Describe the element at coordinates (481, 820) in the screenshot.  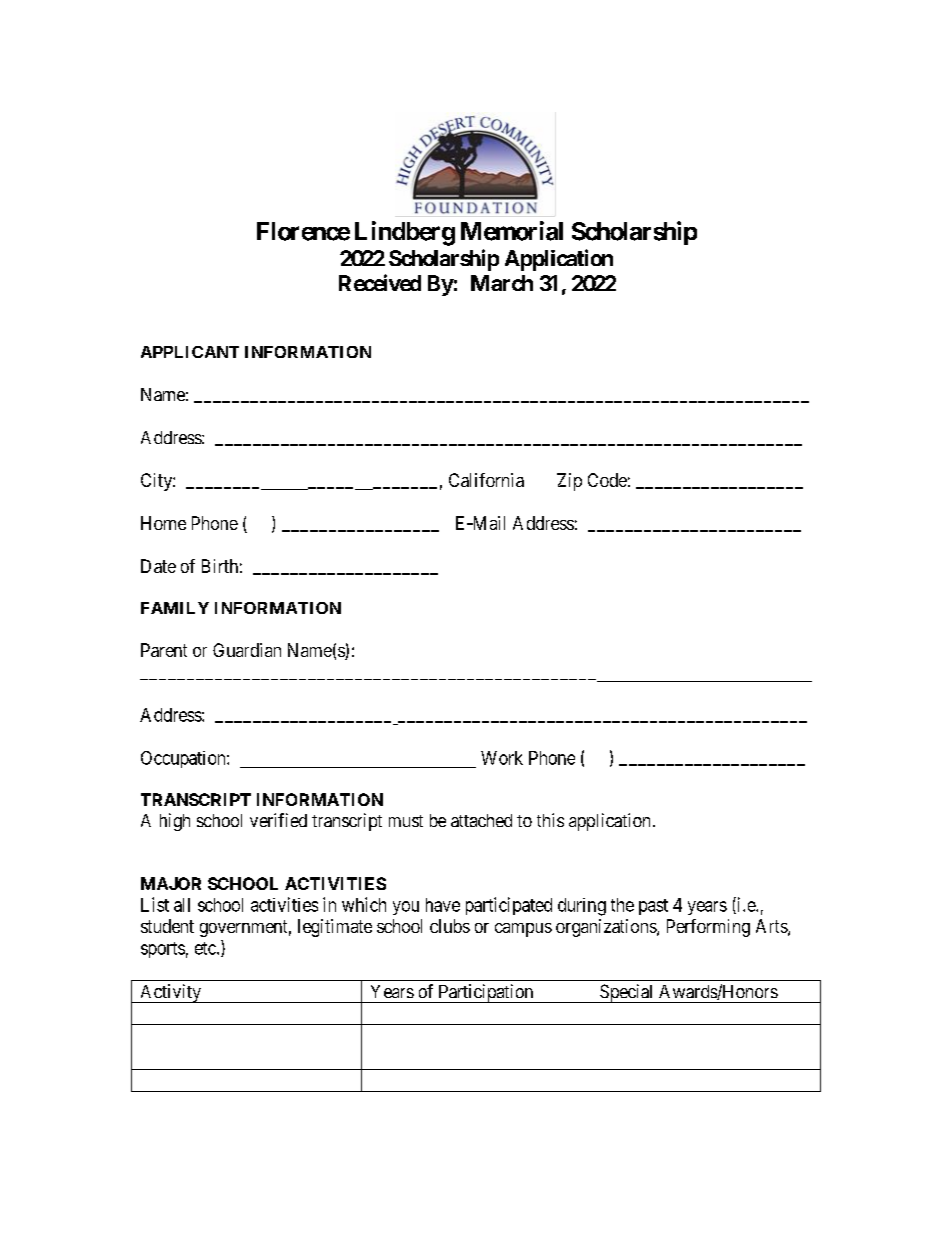
I see `attached` at that location.
